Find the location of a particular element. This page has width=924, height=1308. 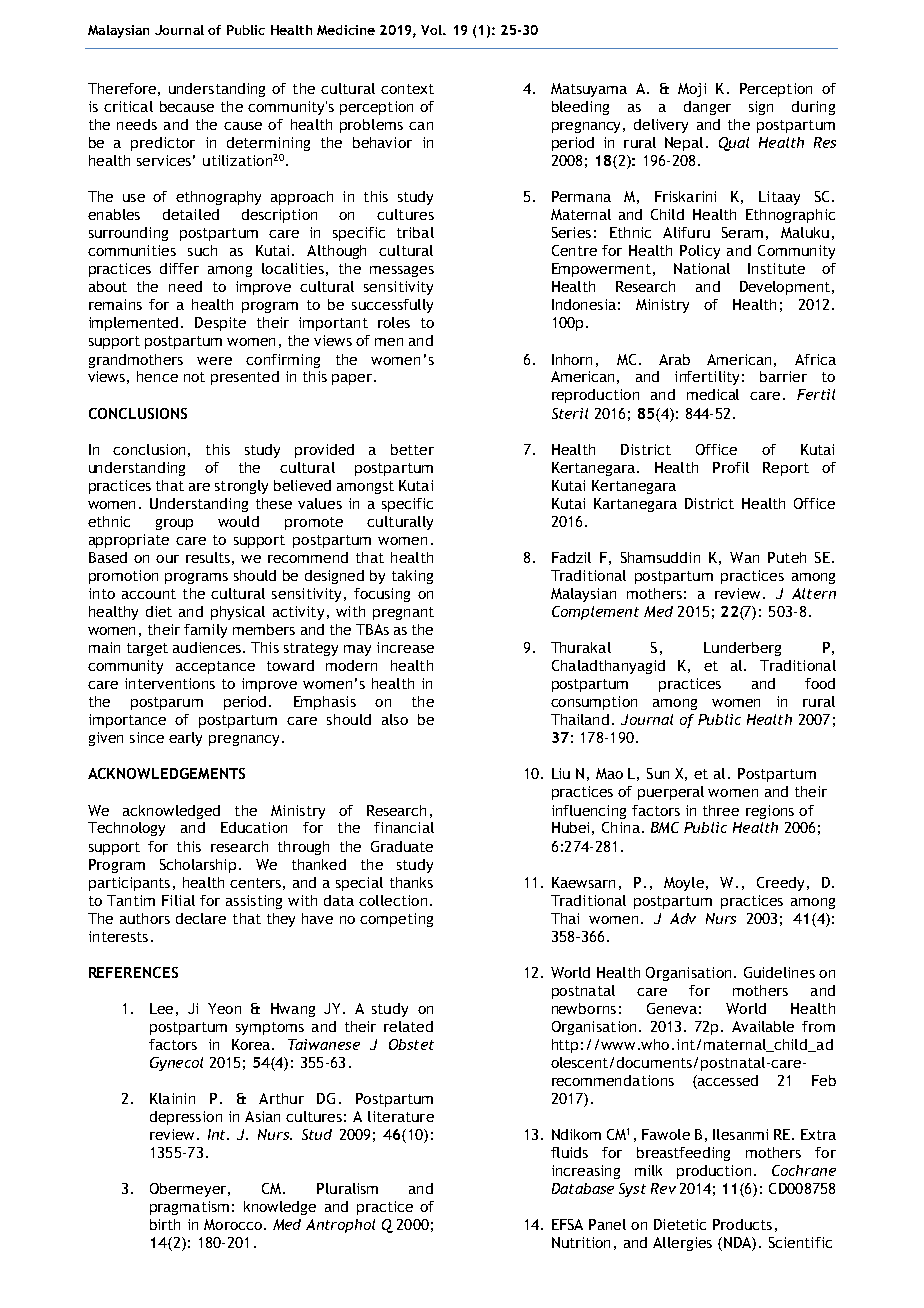

Guidelines is located at coordinates (779, 972).
